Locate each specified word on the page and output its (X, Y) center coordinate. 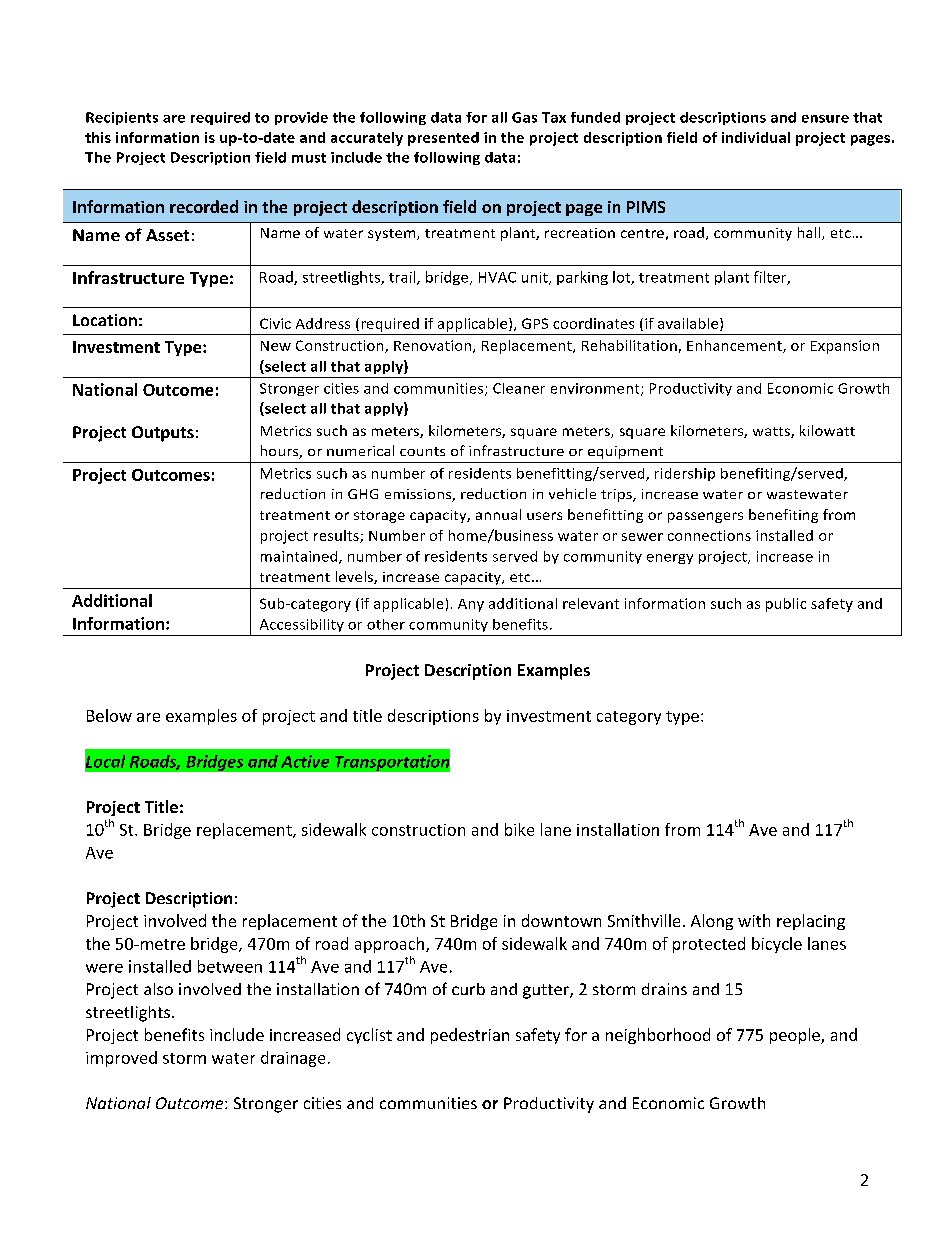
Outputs (163, 434)
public (786, 605)
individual (756, 137)
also (158, 989)
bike (519, 829)
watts (772, 432)
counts (422, 451)
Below (109, 715)
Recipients (122, 118)
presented (443, 139)
